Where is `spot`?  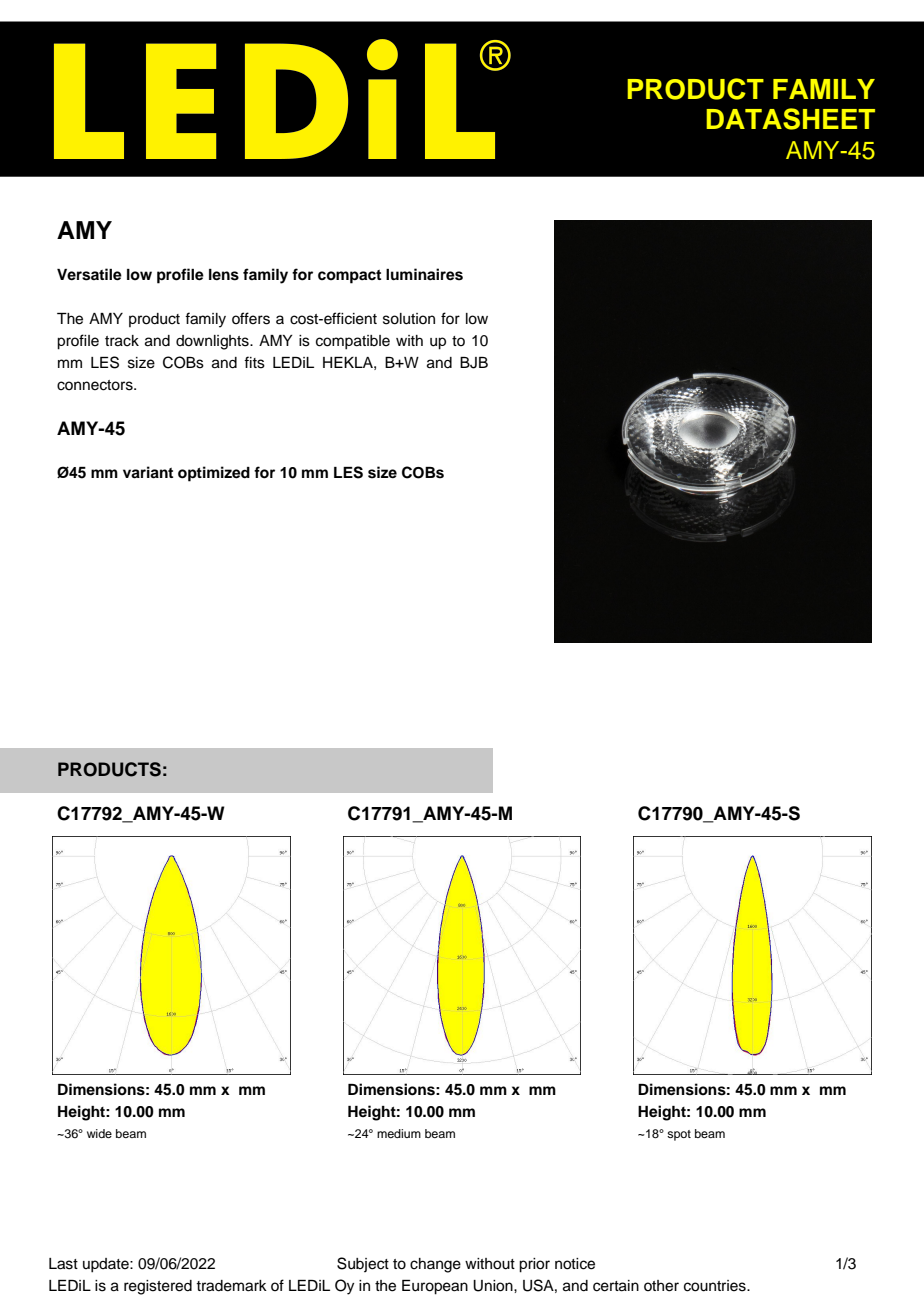 spot is located at coordinates (679, 1135).
